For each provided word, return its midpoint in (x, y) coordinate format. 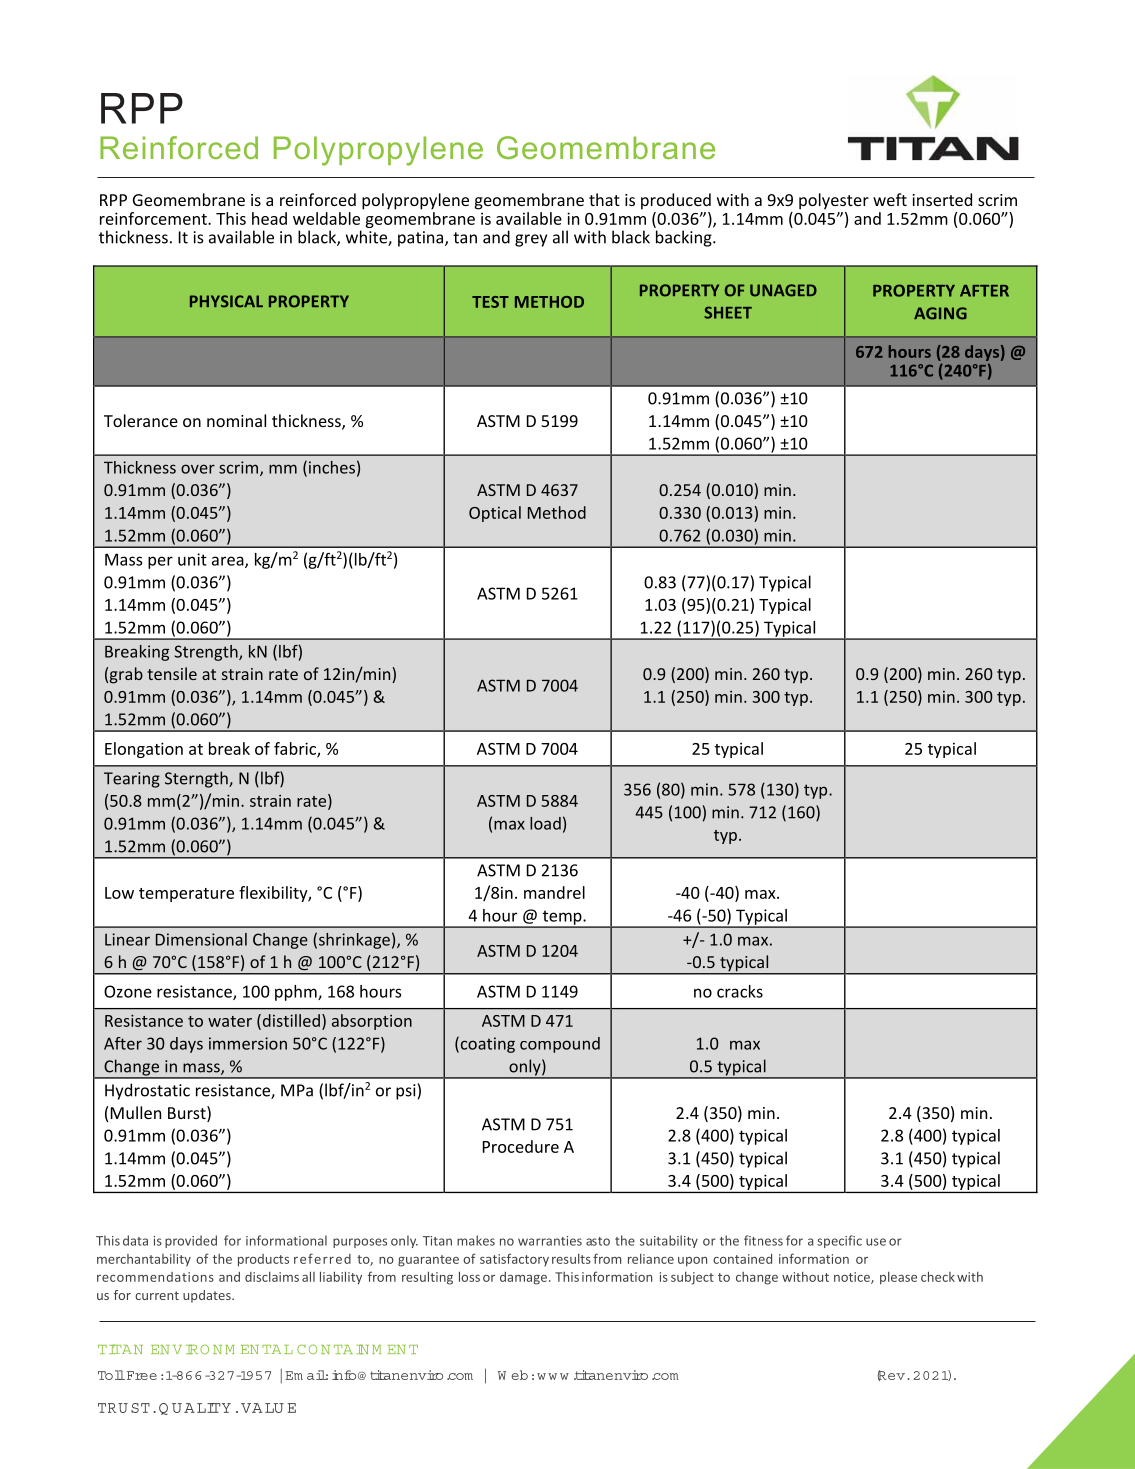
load (545, 823)
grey (531, 240)
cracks (740, 991)
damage (523, 1278)
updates (208, 1296)
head (269, 218)
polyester (834, 201)
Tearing (132, 780)
